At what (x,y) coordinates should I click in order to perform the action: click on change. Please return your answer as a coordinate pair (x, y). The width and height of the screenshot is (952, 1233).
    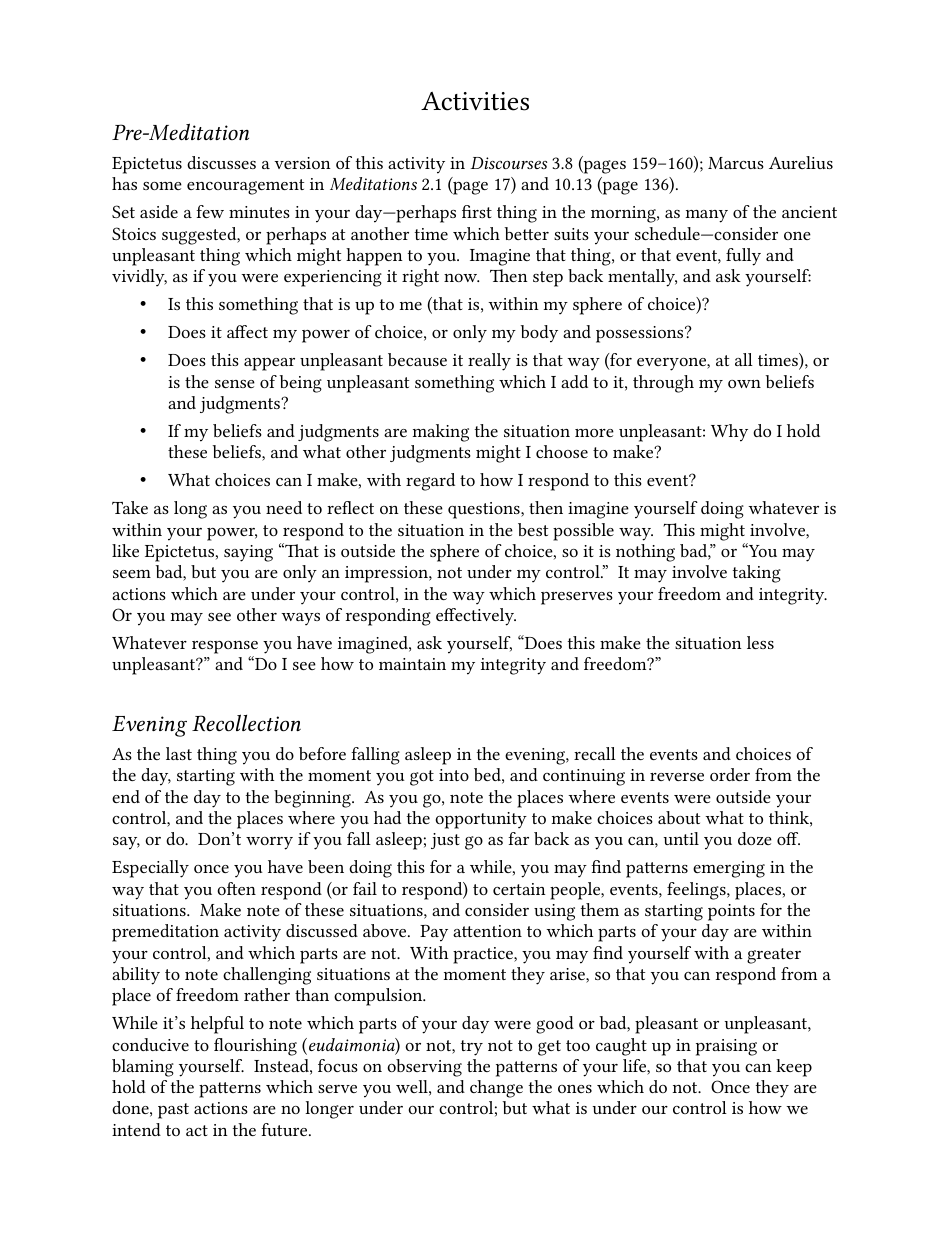
    Looking at the image, I should click on (496, 1089).
